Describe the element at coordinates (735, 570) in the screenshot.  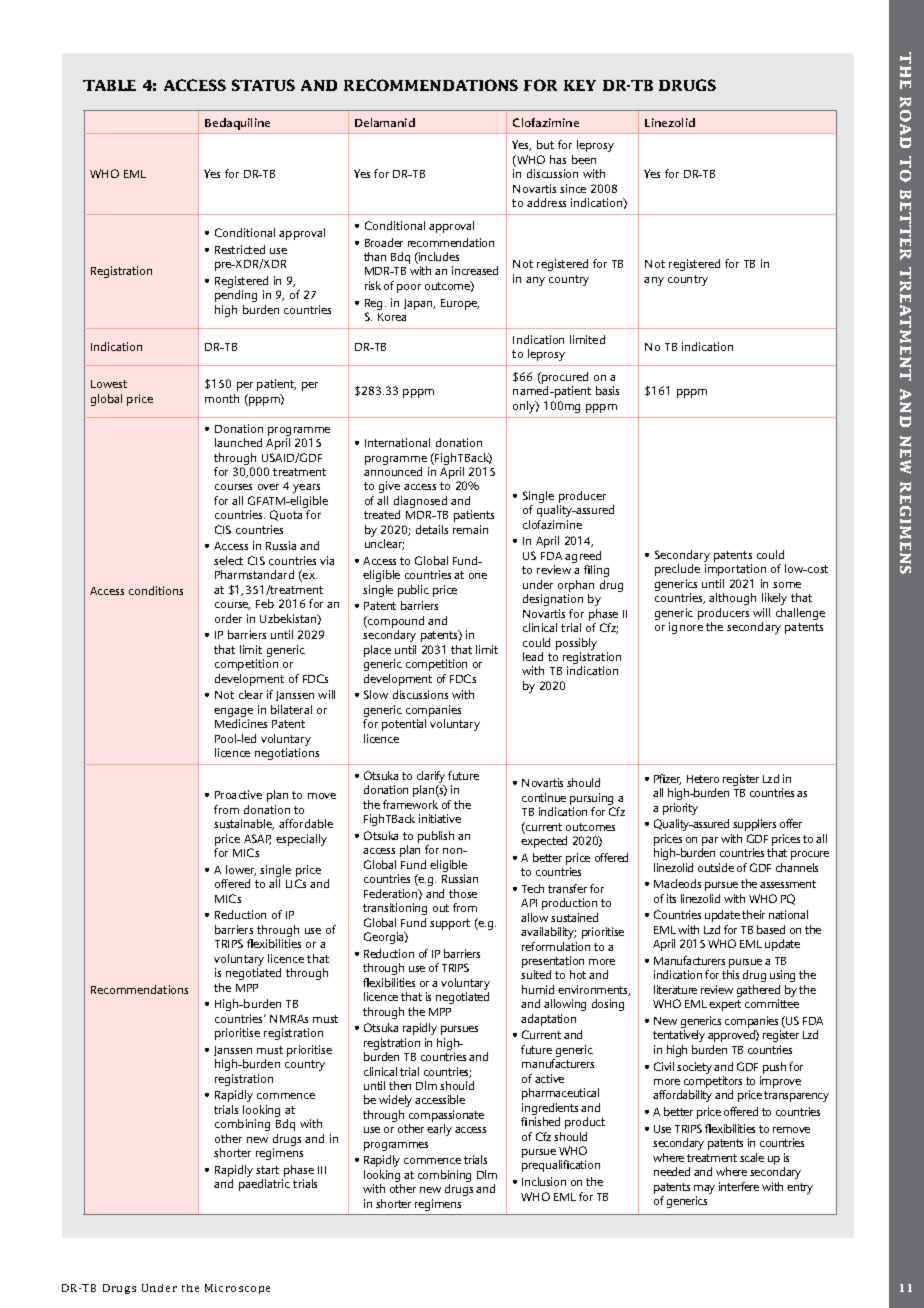
I see `importation` at that location.
